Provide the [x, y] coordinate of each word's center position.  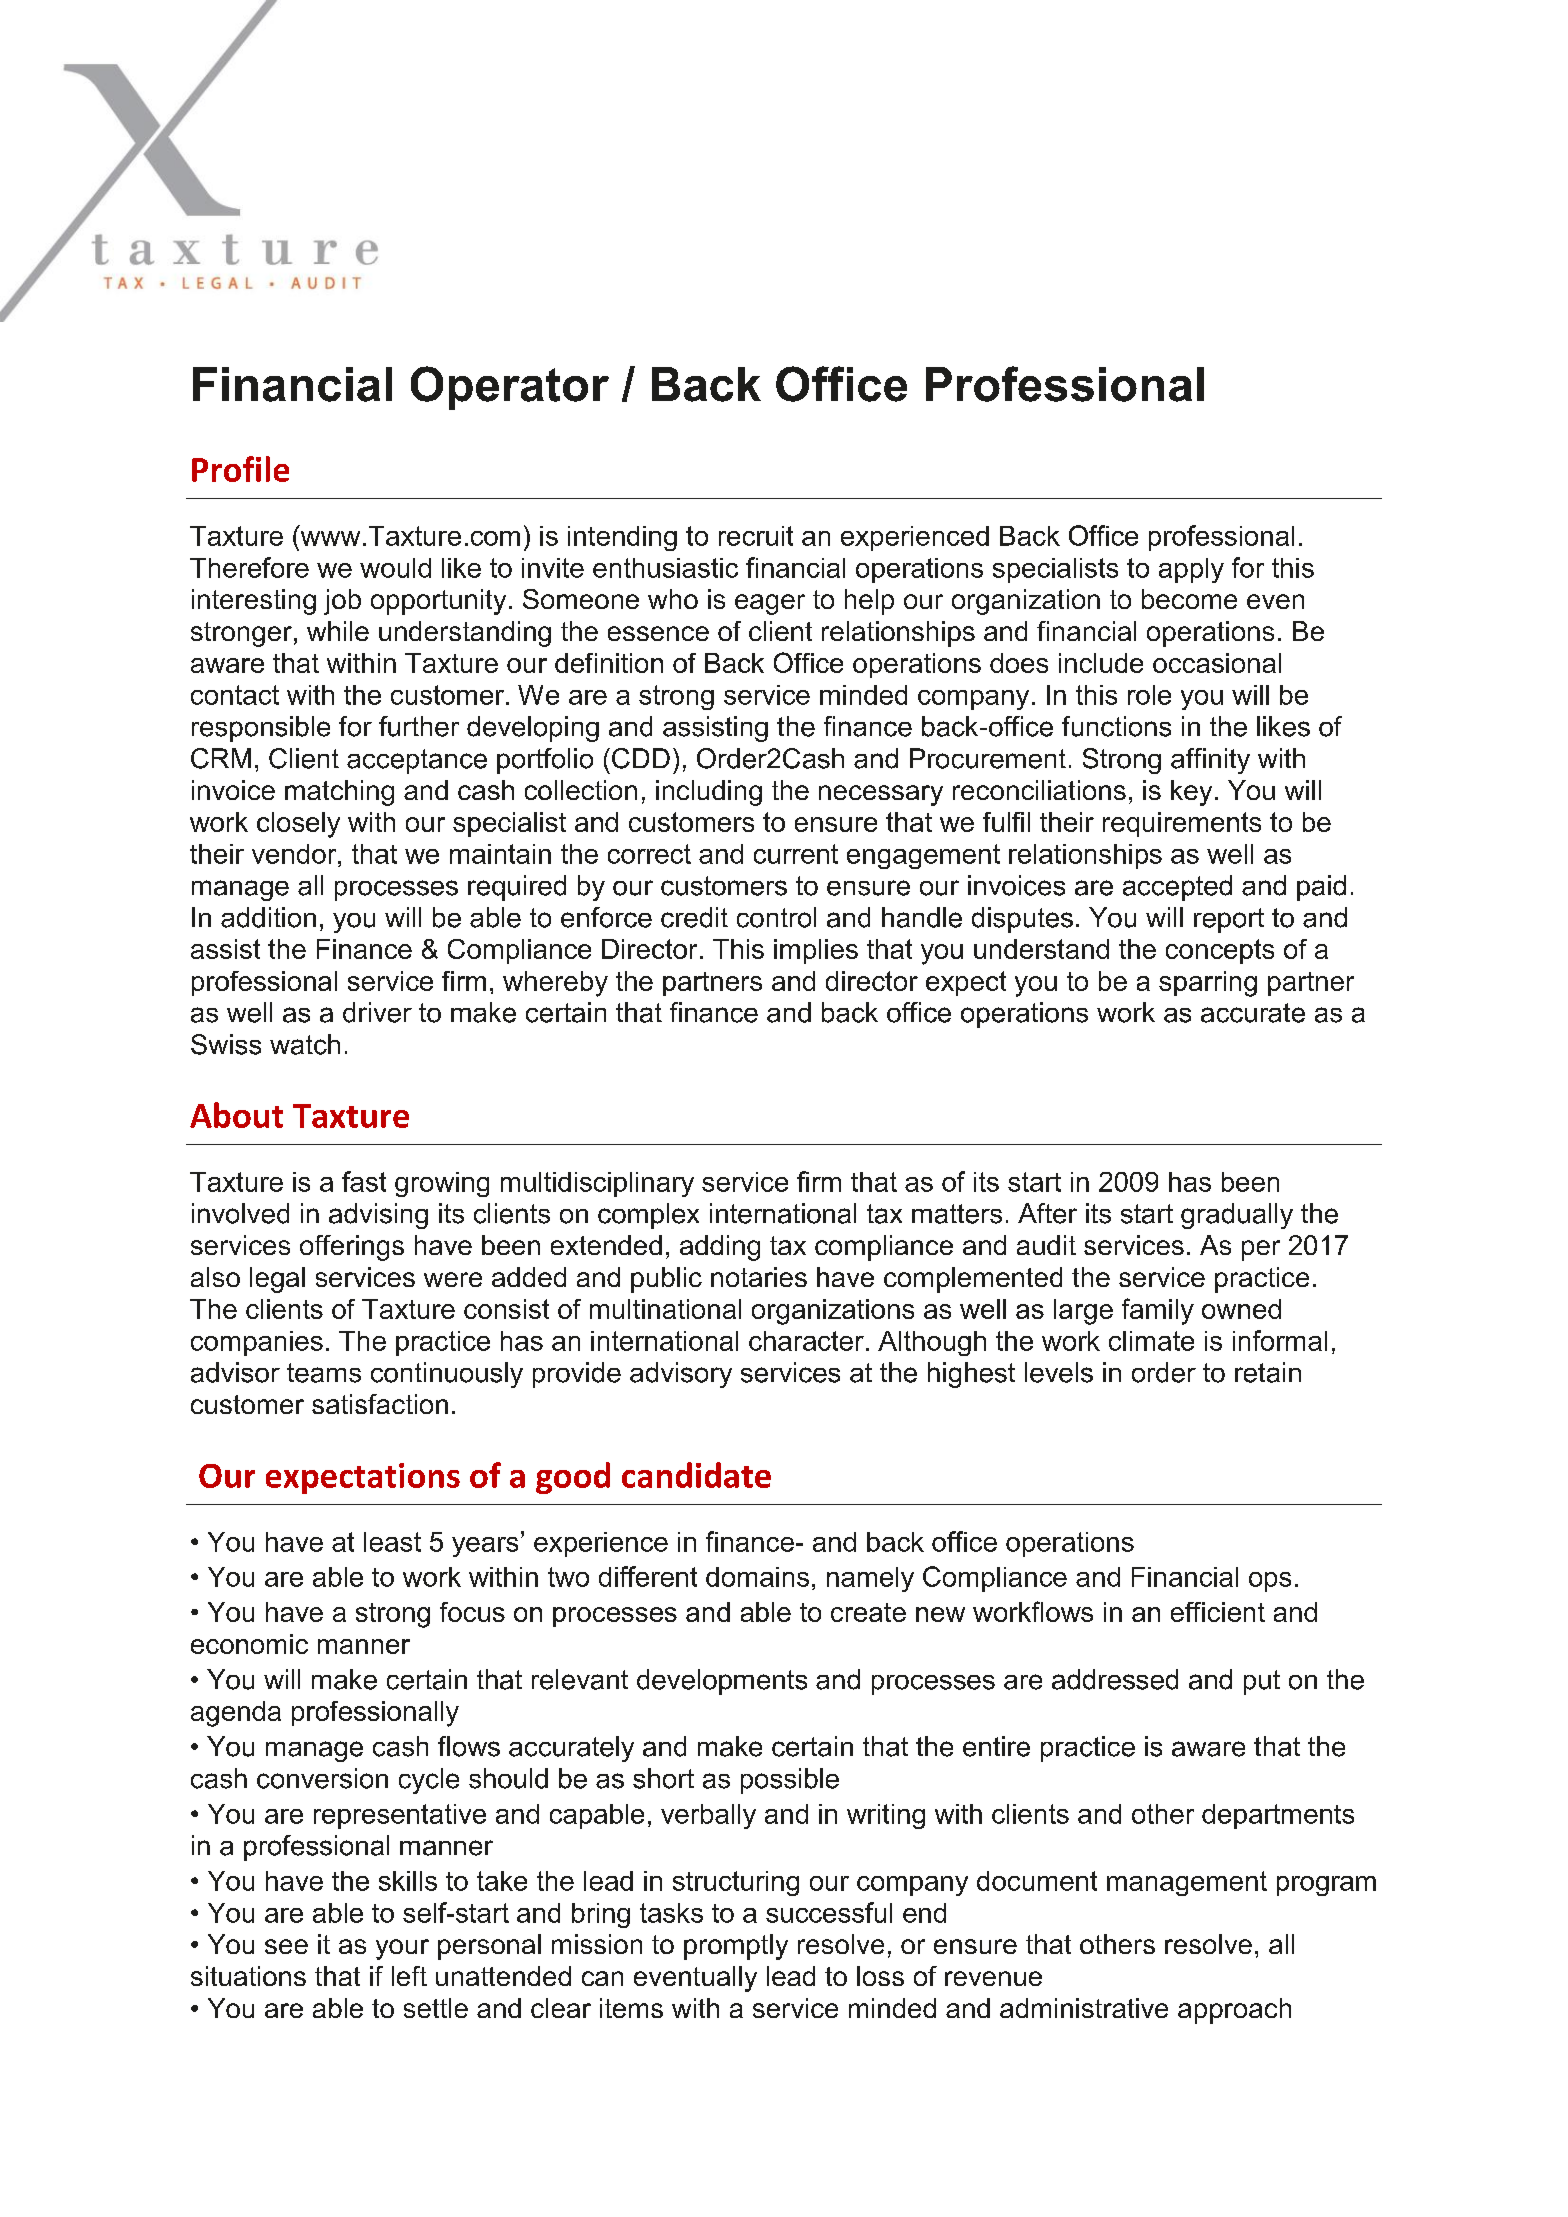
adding [720, 1248]
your [402, 1949]
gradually [1237, 1216]
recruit [756, 536]
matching [339, 793]
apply [1191, 570]
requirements [1182, 824]
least [392, 1542]
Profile [240, 469]
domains [757, 1577]
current [796, 854]
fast [364, 1181]
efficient [1218, 1612]
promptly [736, 1947]
